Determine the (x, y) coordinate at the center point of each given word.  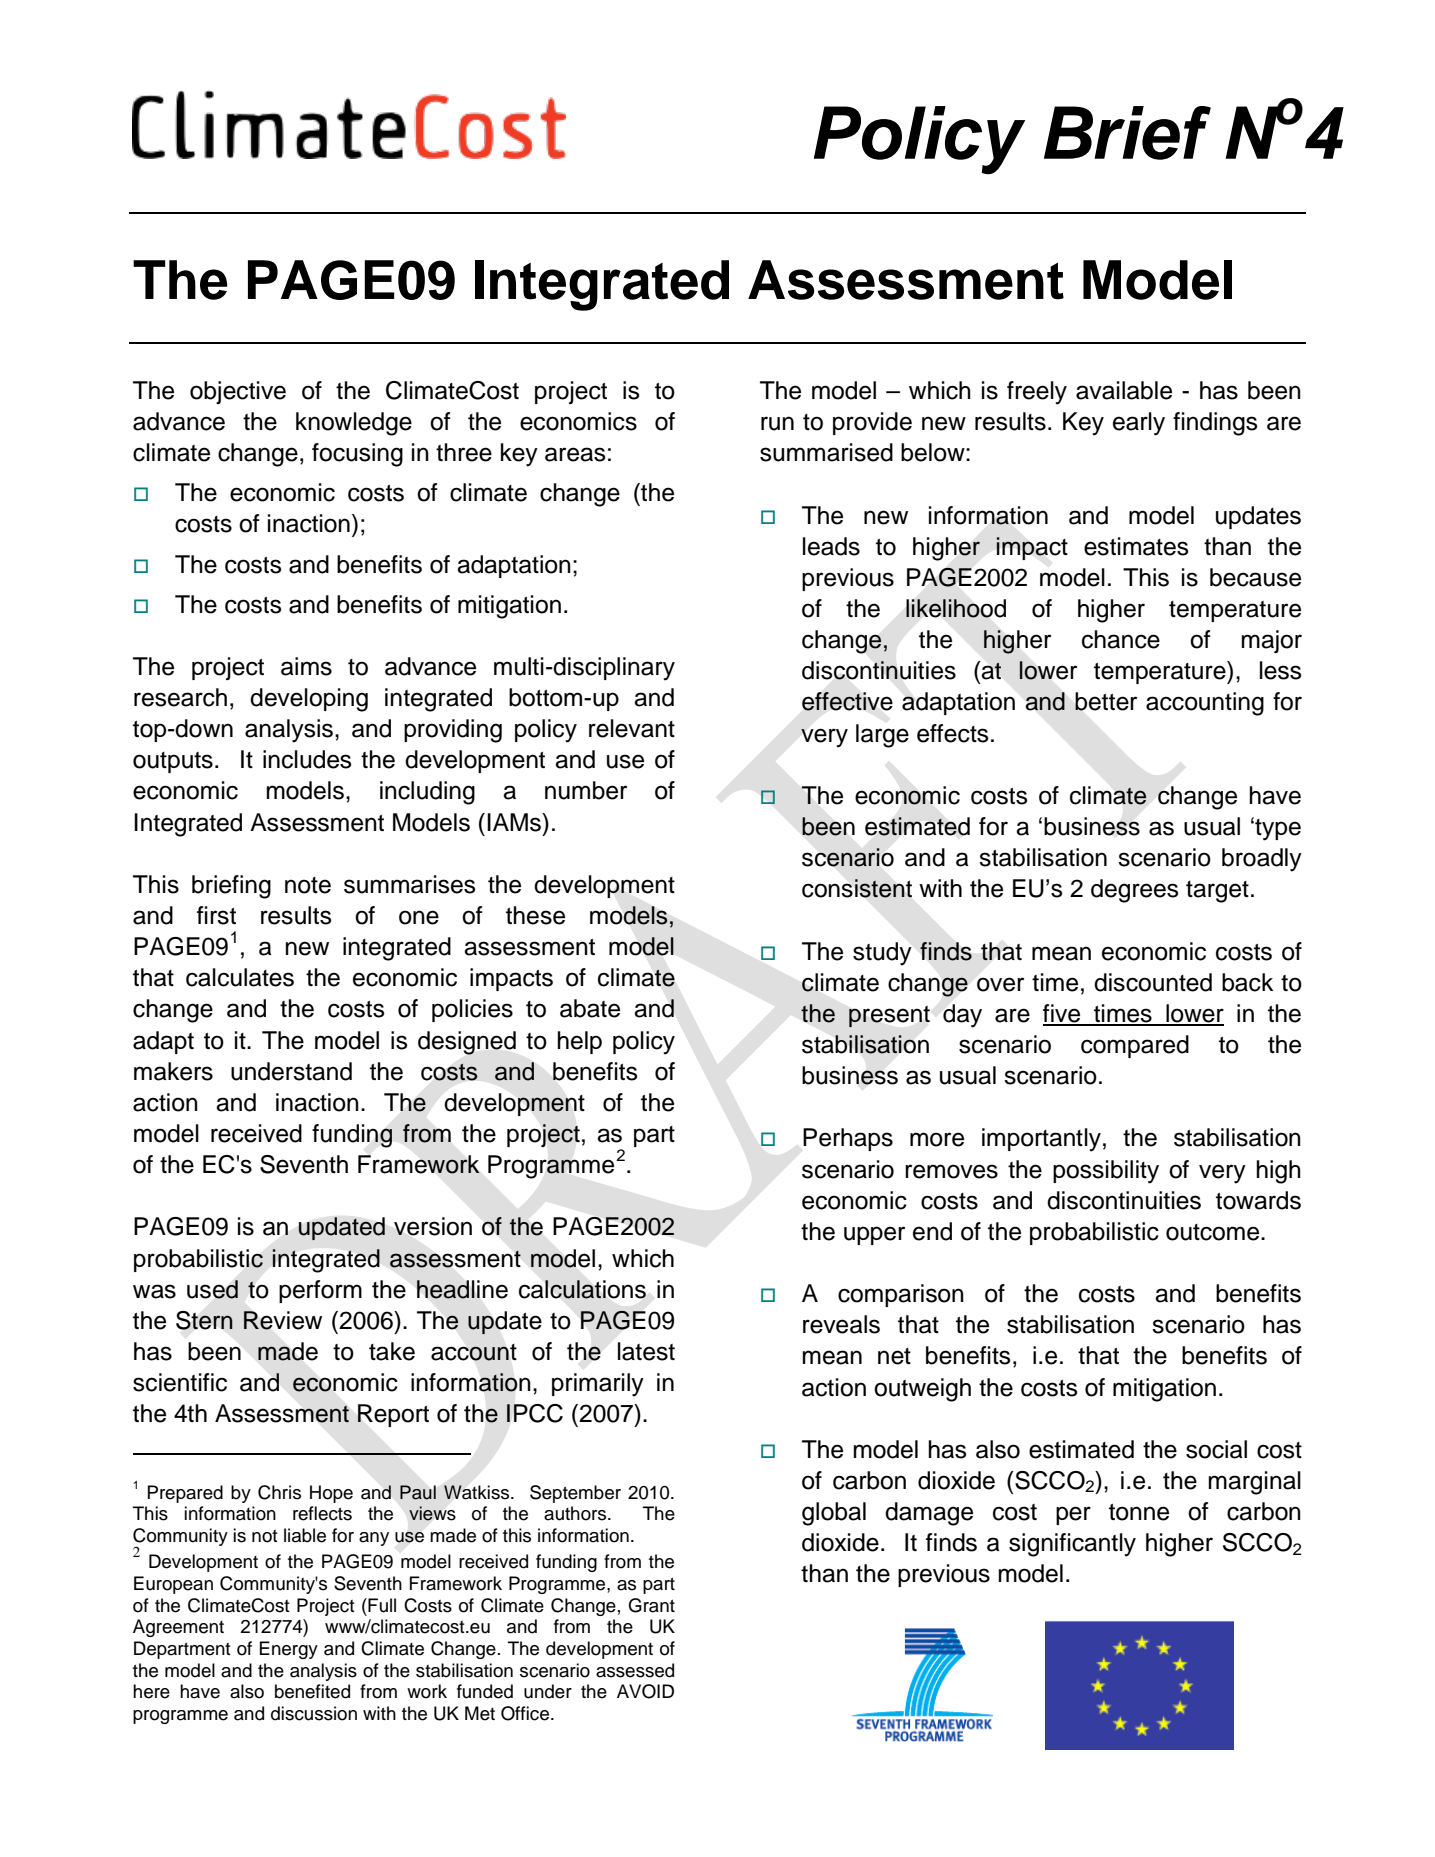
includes (307, 759)
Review (282, 1320)
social (1216, 1449)
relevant (632, 728)
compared (1135, 1046)
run (777, 423)
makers (173, 1071)
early (1139, 424)
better (1106, 701)
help (579, 1042)
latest (646, 1351)
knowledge (354, 424)
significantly (1072, 1545)
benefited (312, 1691)
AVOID (645, 1691)
